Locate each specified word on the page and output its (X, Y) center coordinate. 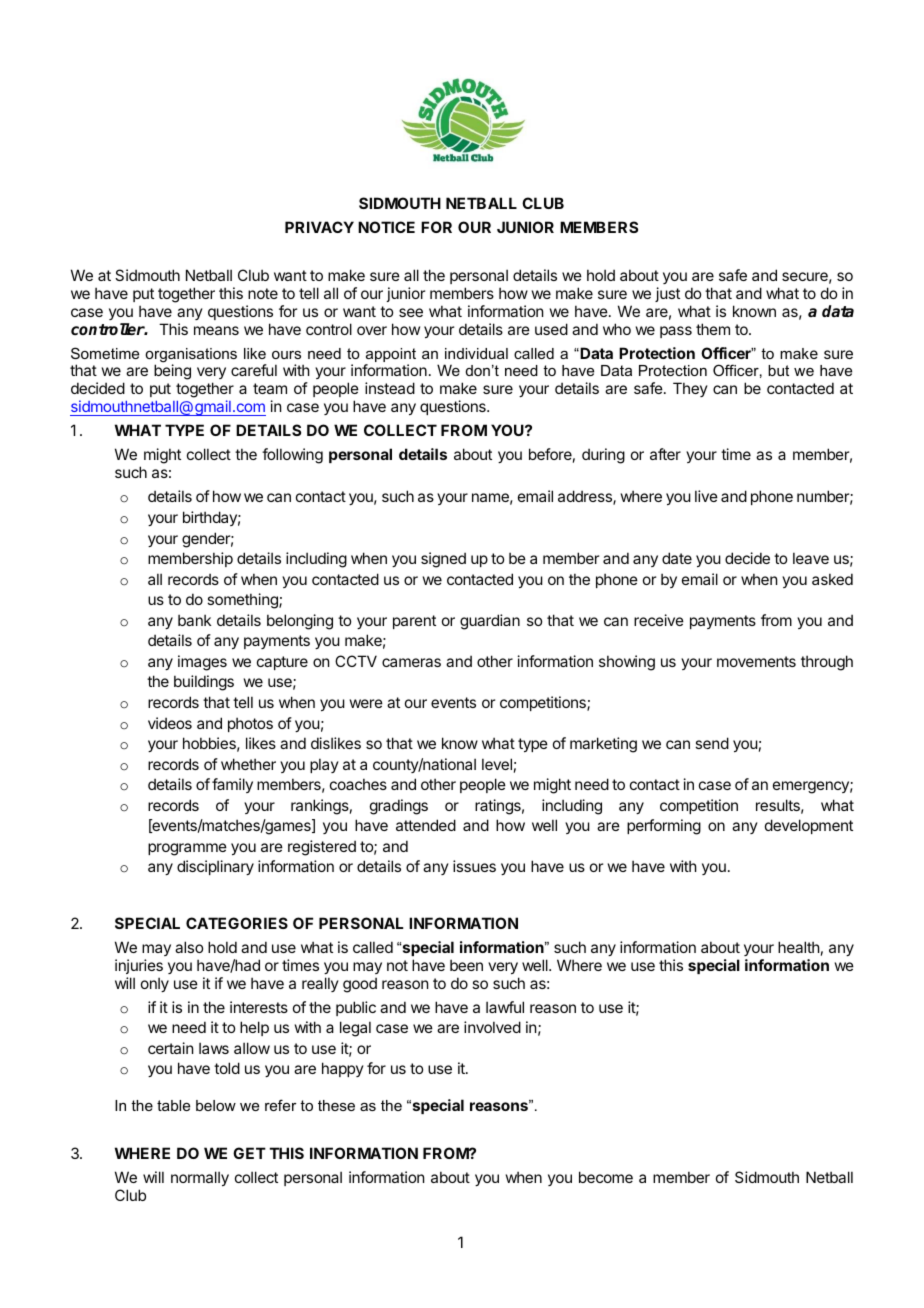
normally (200, 1178)
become (606, 1177)
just (667, 294)
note (263, 293)
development (809, 826)
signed (443, 560)
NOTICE (386, 227)
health (799, 947)
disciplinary (215, 867)
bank (194, 620)
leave (811, 558)
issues (474, 866)
